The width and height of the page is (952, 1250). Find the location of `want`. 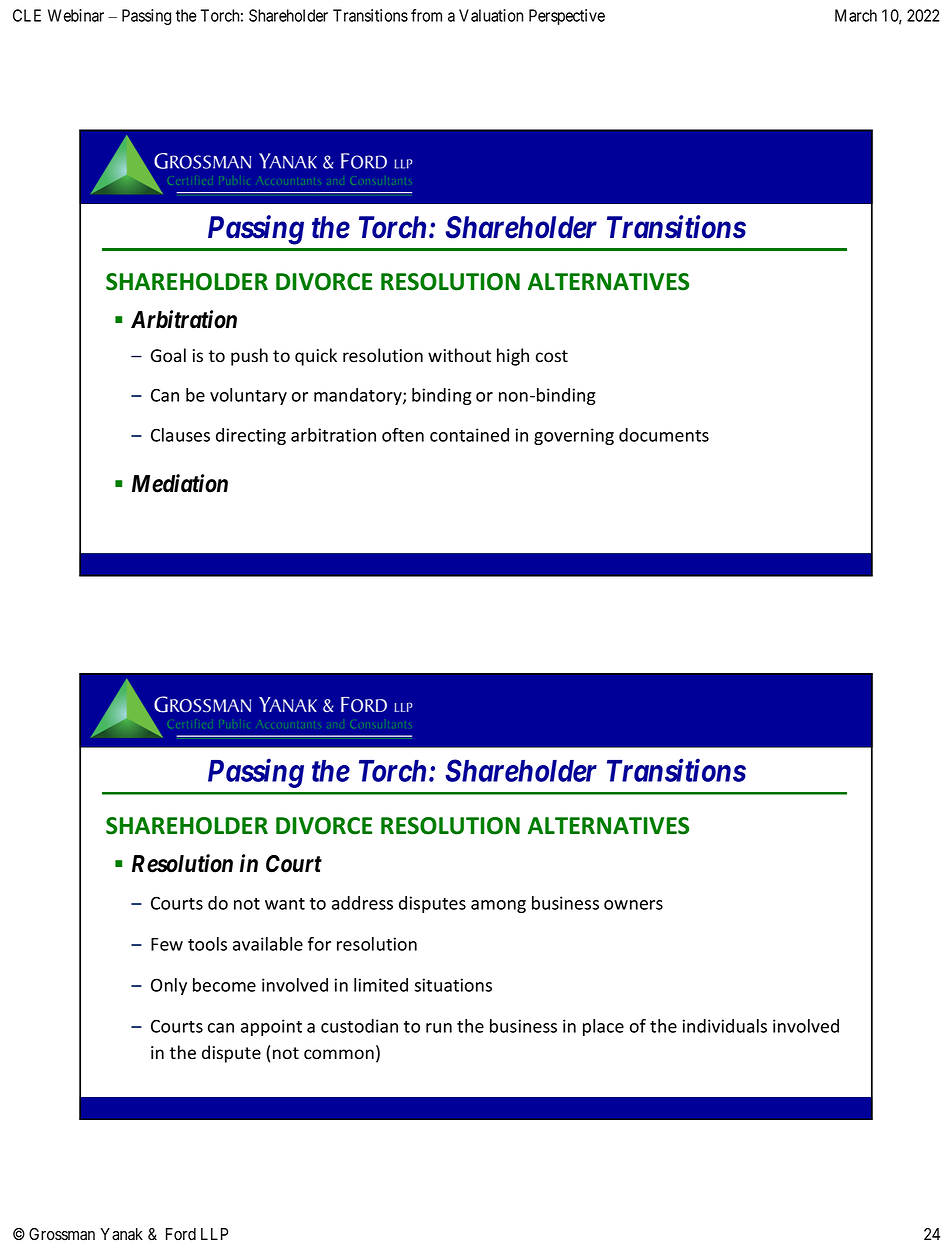

want is located at coordinates (285, 904).
